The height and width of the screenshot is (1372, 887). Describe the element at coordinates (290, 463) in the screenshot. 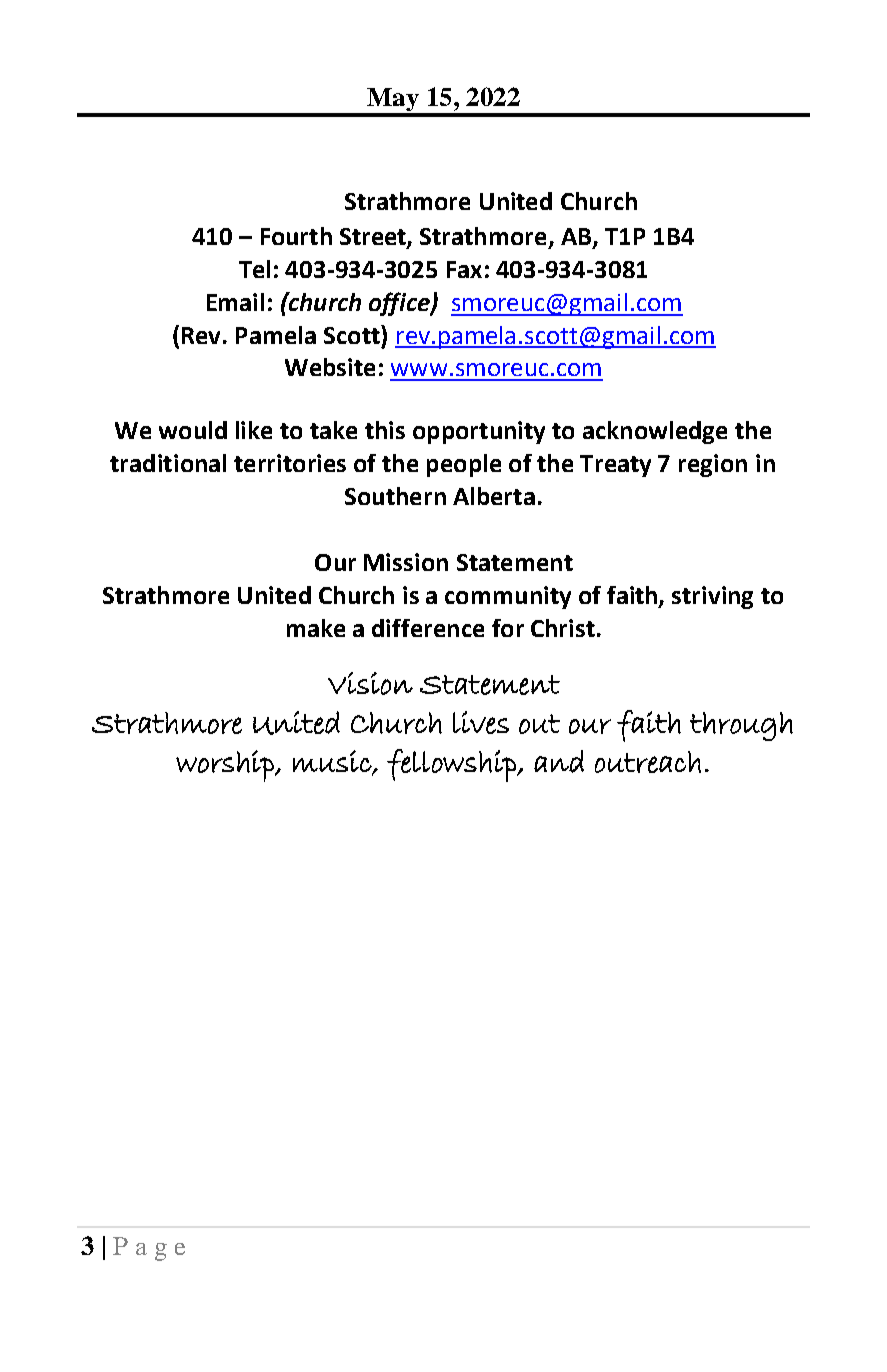

I see `territories` at that location.
